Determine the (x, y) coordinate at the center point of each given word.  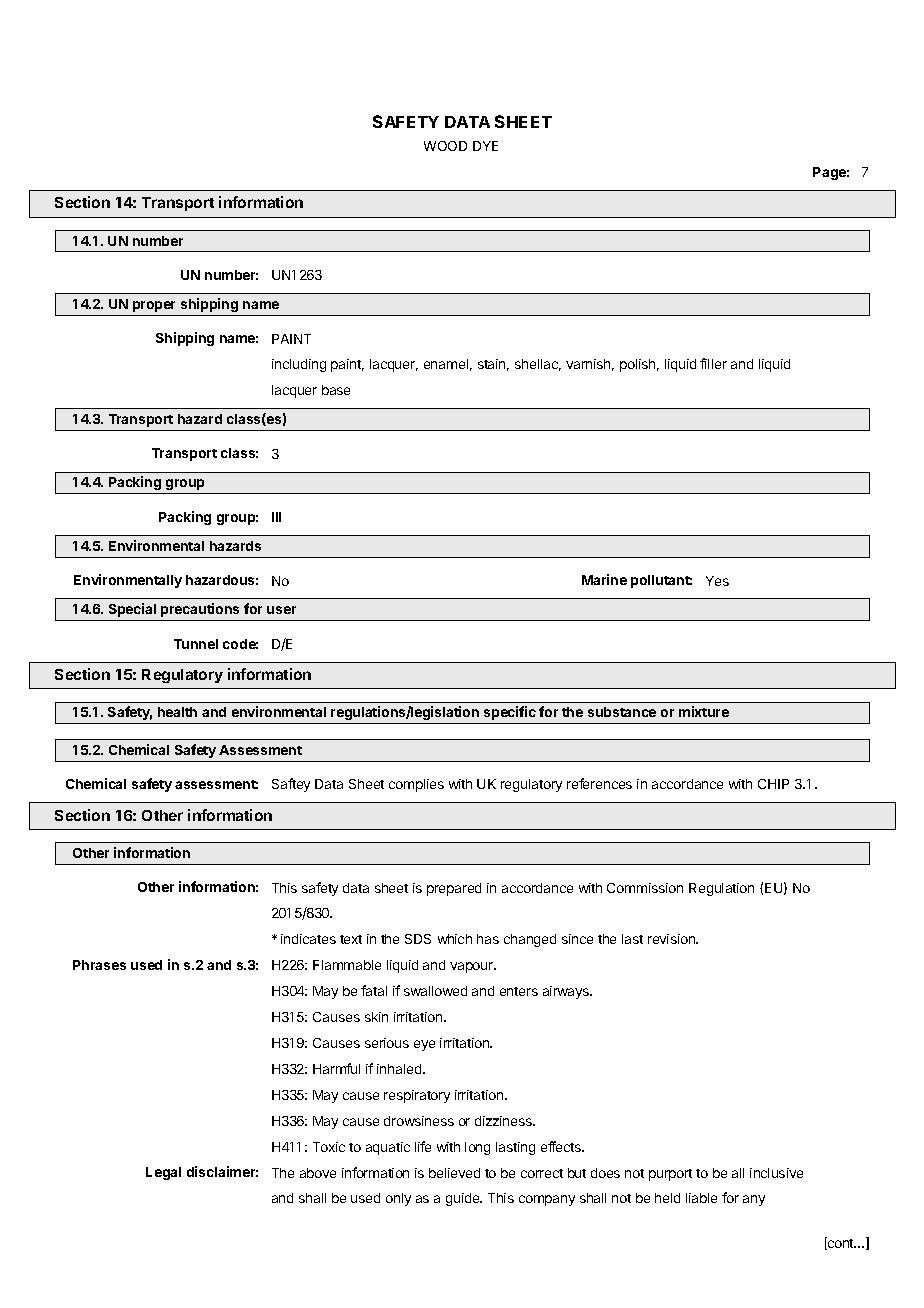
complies (416, 785)
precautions (200, 610)
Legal (163, 1173)
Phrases (99, 965)
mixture (704, 711)
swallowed (435, 991)
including (299, 365)
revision (672, 939)
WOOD (445, 146)
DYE (485, 146)
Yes (717, 581)
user (281, 610)
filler (713, 363)
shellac (538, 365)
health (177, 712)
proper (154, 306)
